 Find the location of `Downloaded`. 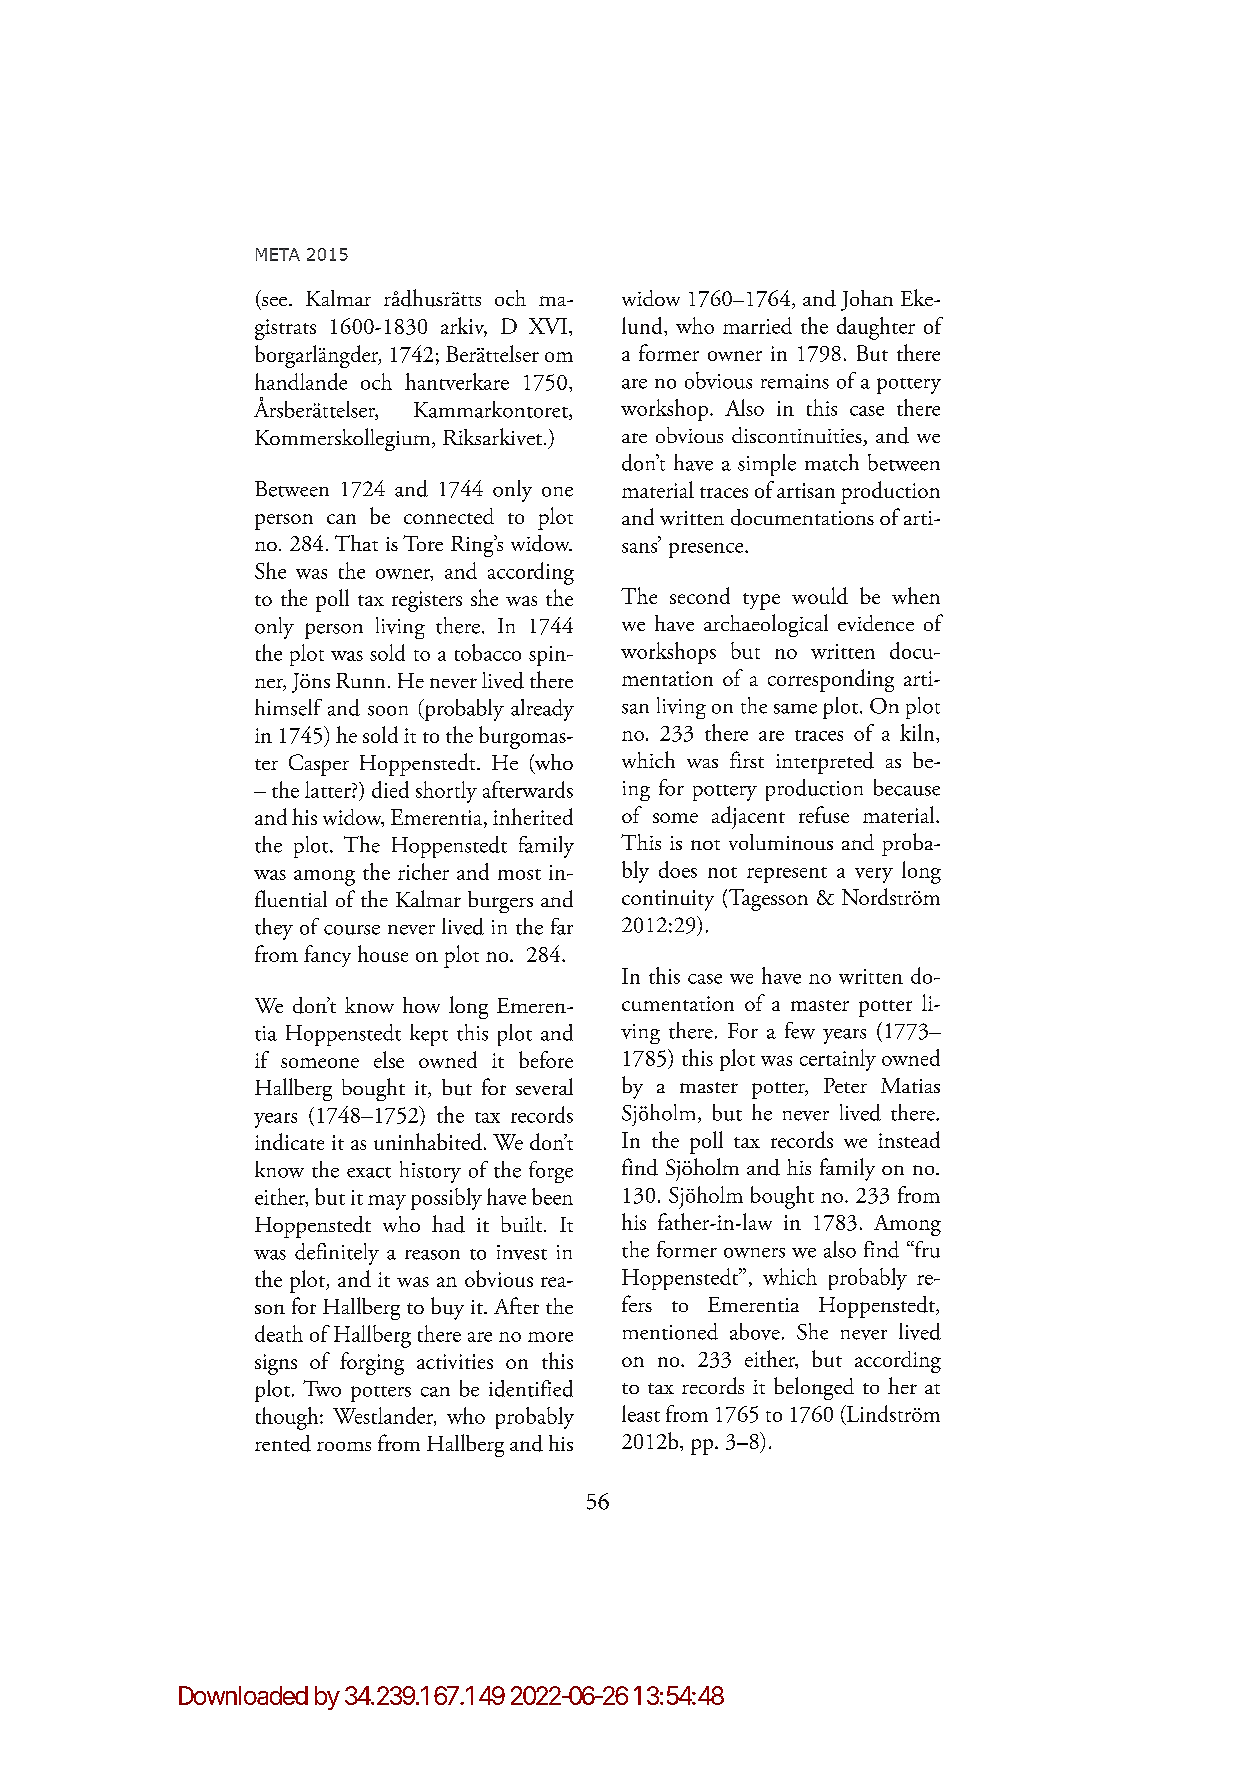

Downloaded is located at coordinates (243, 1695).
